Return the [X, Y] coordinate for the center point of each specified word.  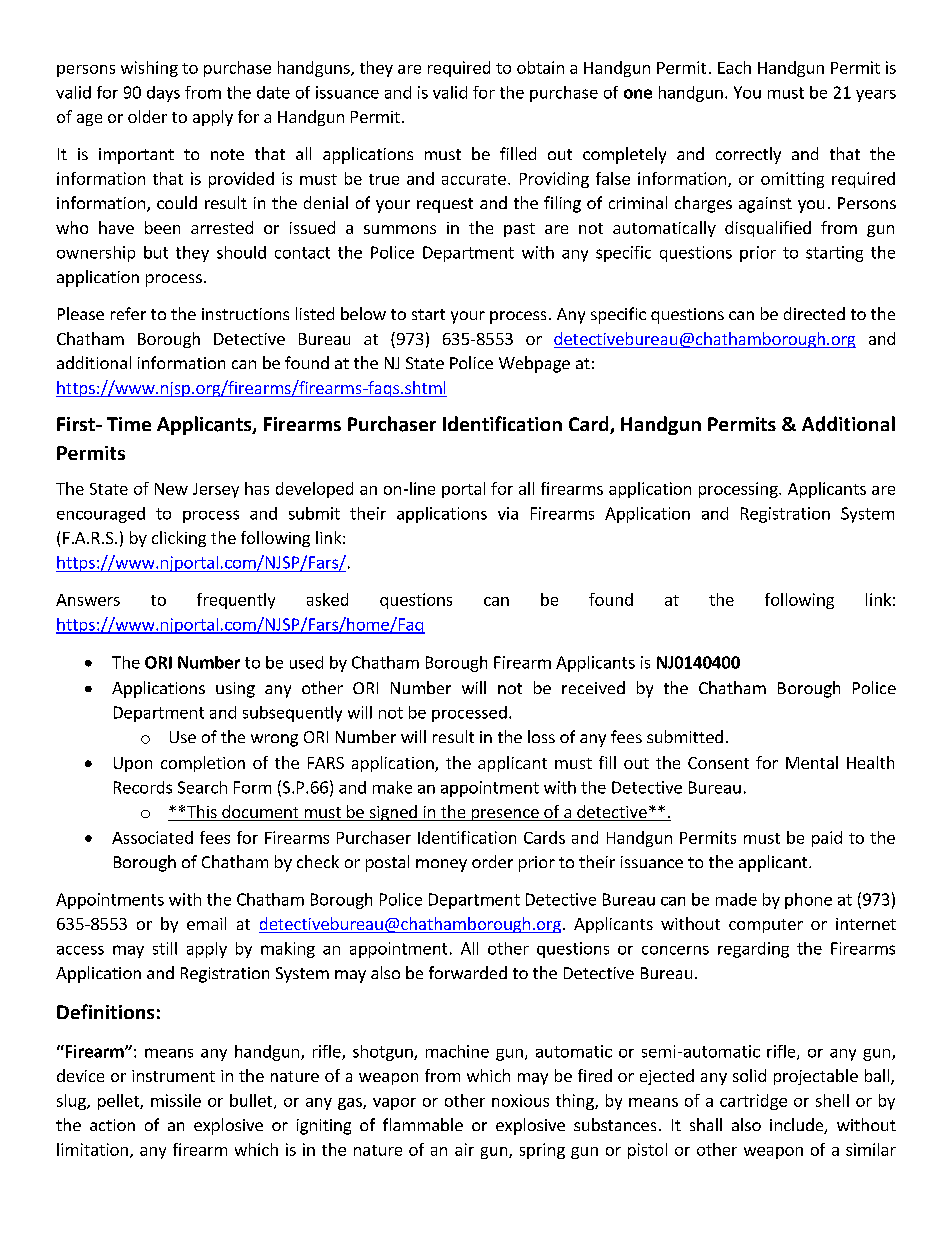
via [508, 513]
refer [128, 313]
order [492, 861]
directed [814, 313]
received [593, 687]
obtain [540, 67]
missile [176, 1100]
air [464, 1149]
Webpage [534, 364]
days [163, 94]
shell [832, 1100]
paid [827, 839]
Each [734, 67]
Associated [152, 837]
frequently [236, 601]
